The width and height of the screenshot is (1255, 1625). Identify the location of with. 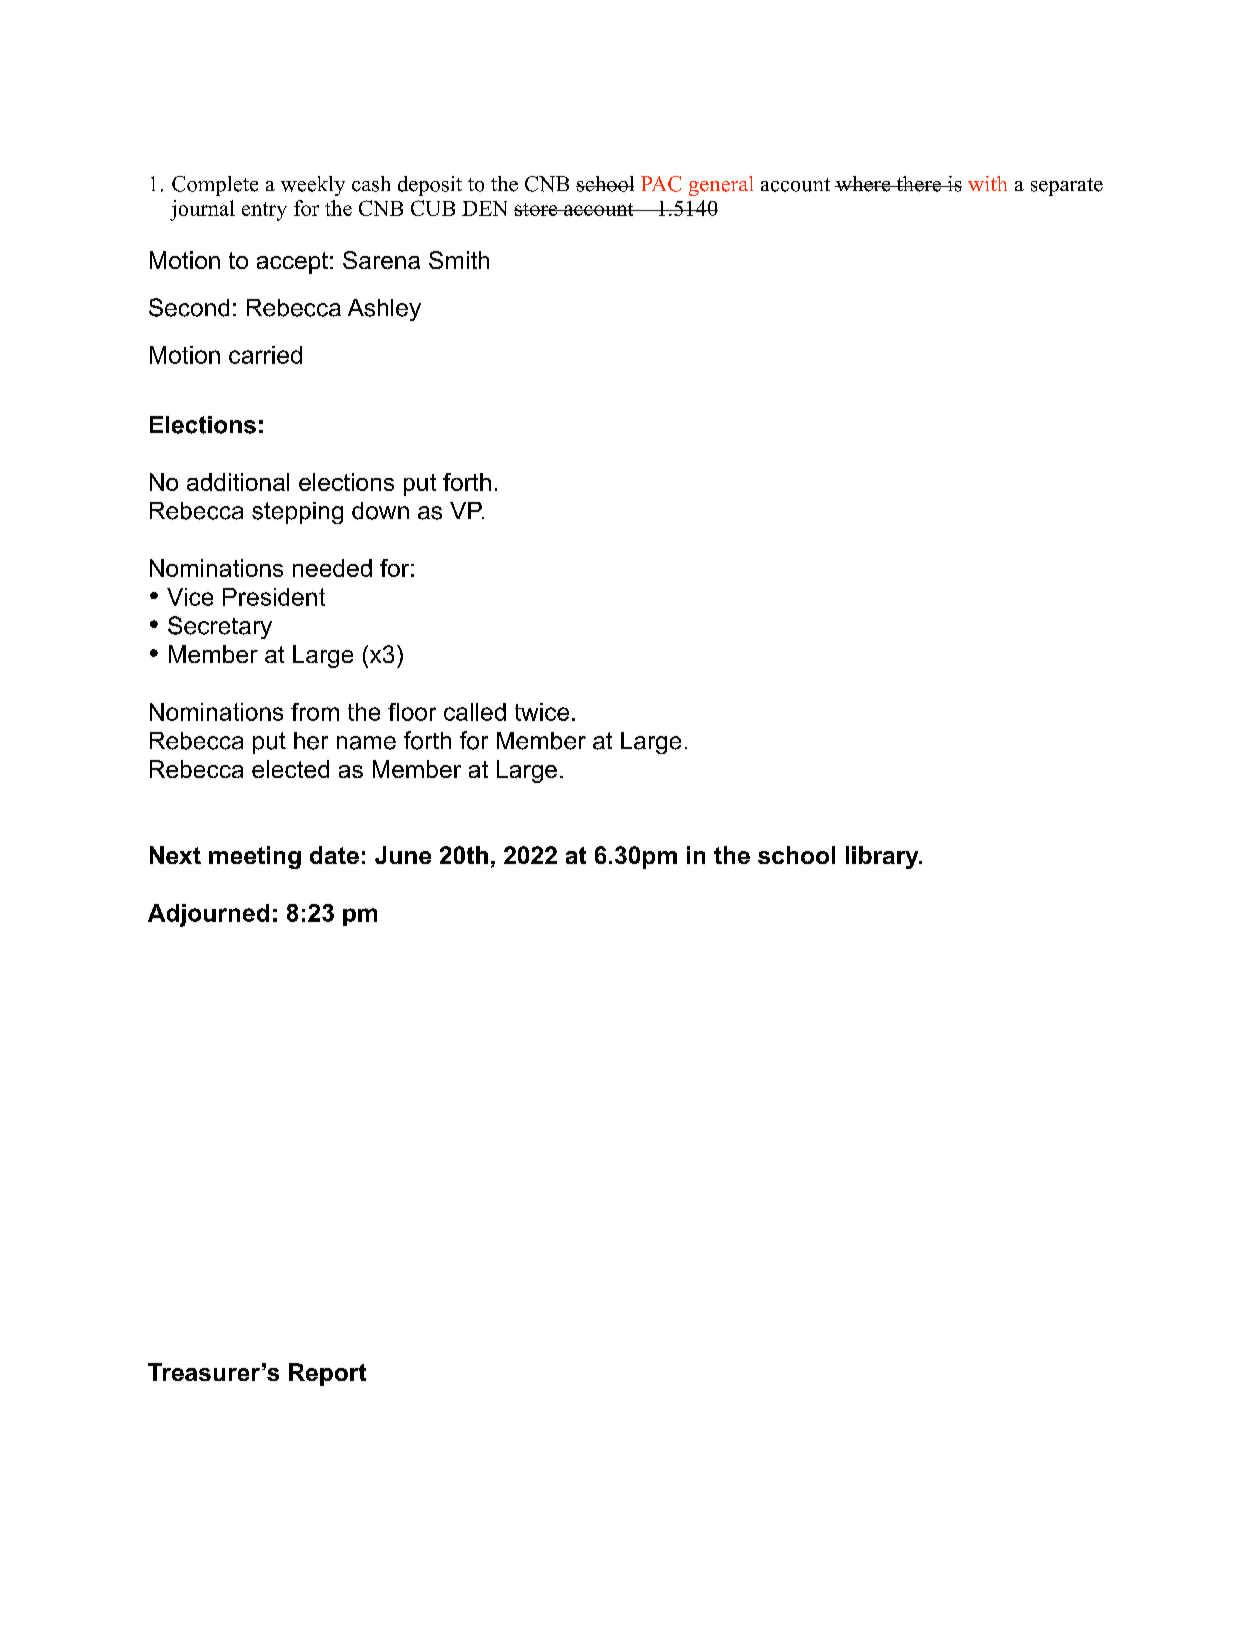
(987, 183).
